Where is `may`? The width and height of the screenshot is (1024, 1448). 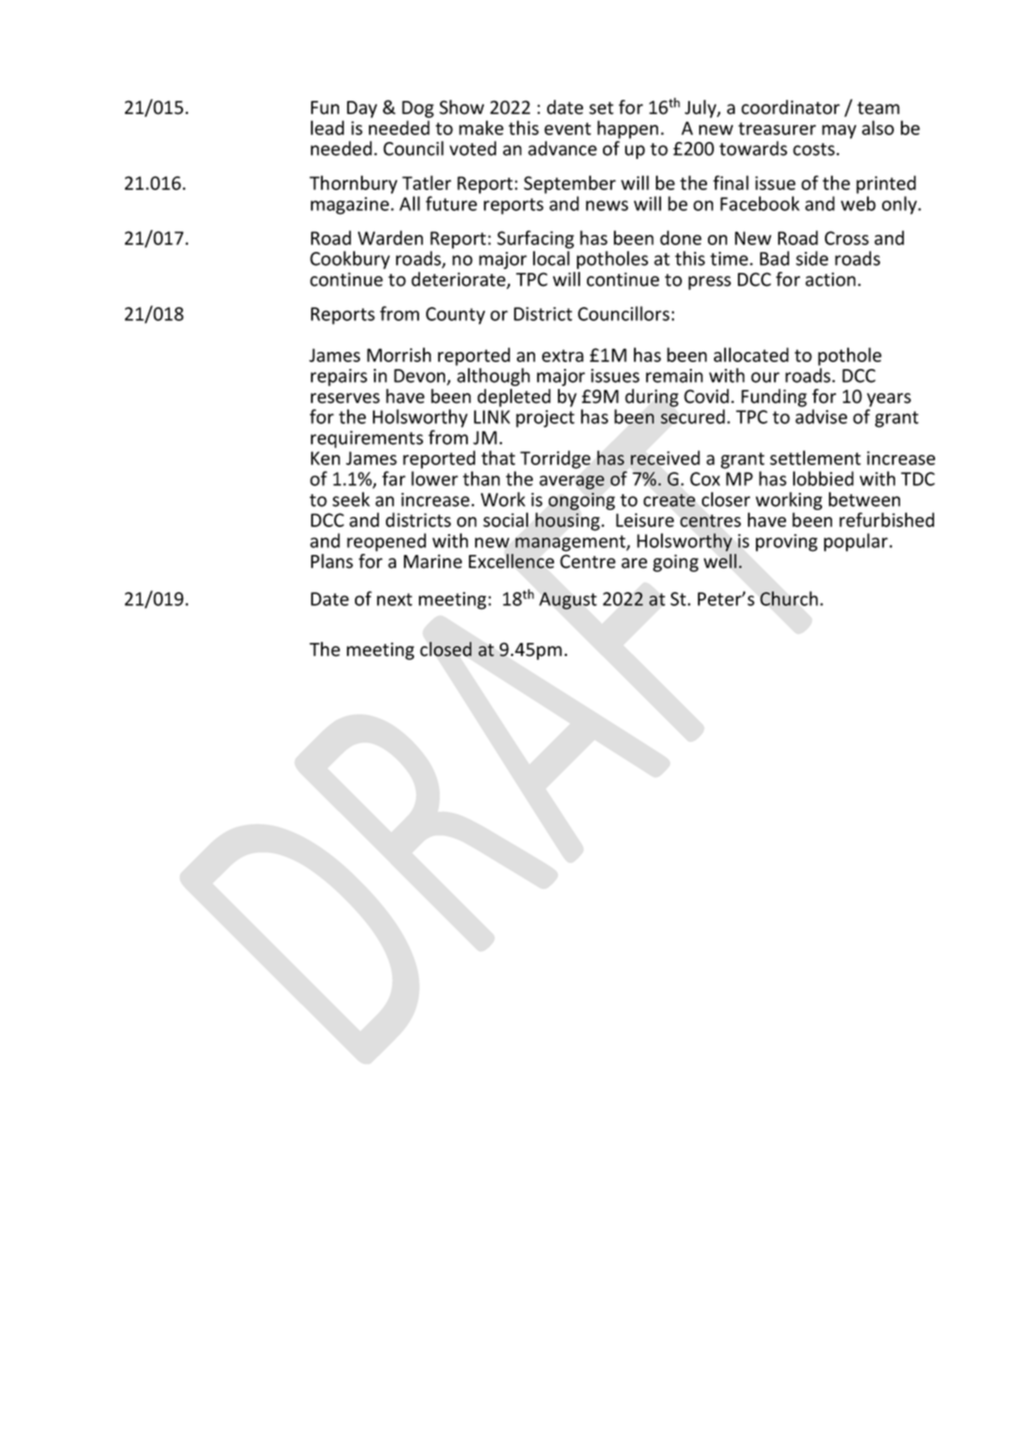
may is located at coordinates (839, 132).
